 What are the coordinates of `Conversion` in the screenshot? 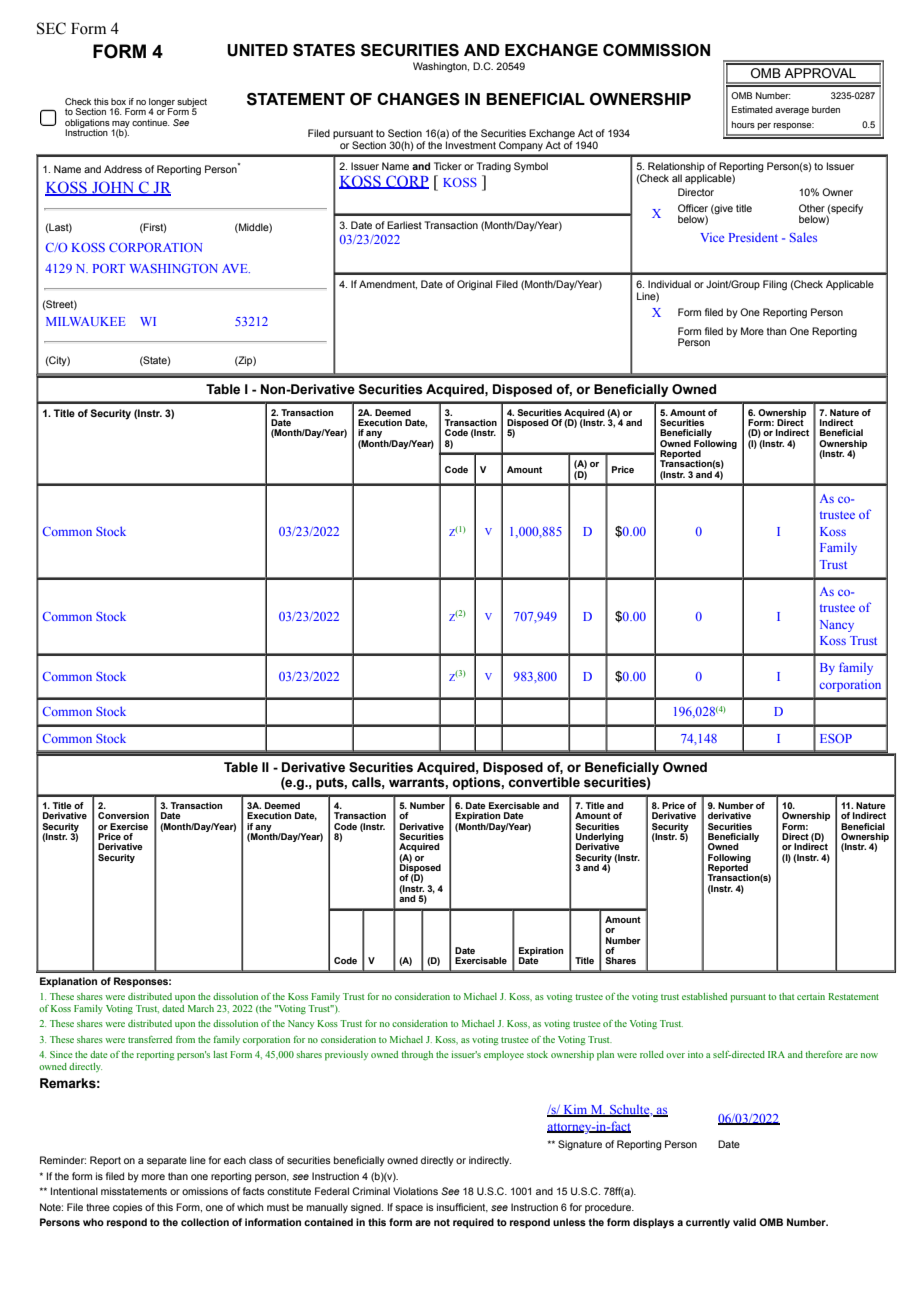 It's located at (123, 815).
